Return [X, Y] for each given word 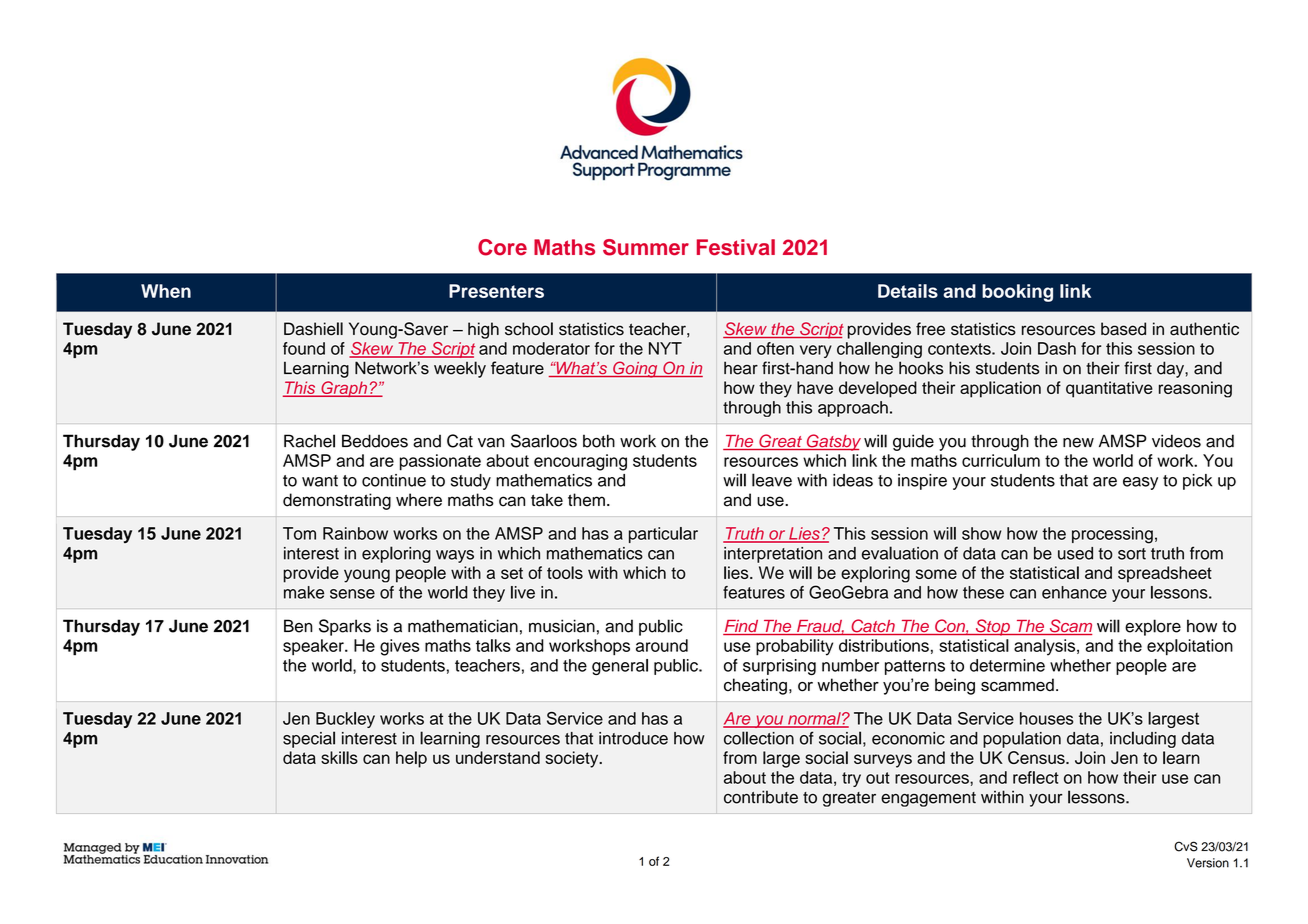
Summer [646, 247]
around [662, 645]
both [599, 441]
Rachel [309, 441]
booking [1017, 293]
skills [339, 757]
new [1078, 443]
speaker [314, 647]
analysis [1046, 647]
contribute [761, 797]
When [166, 291]
